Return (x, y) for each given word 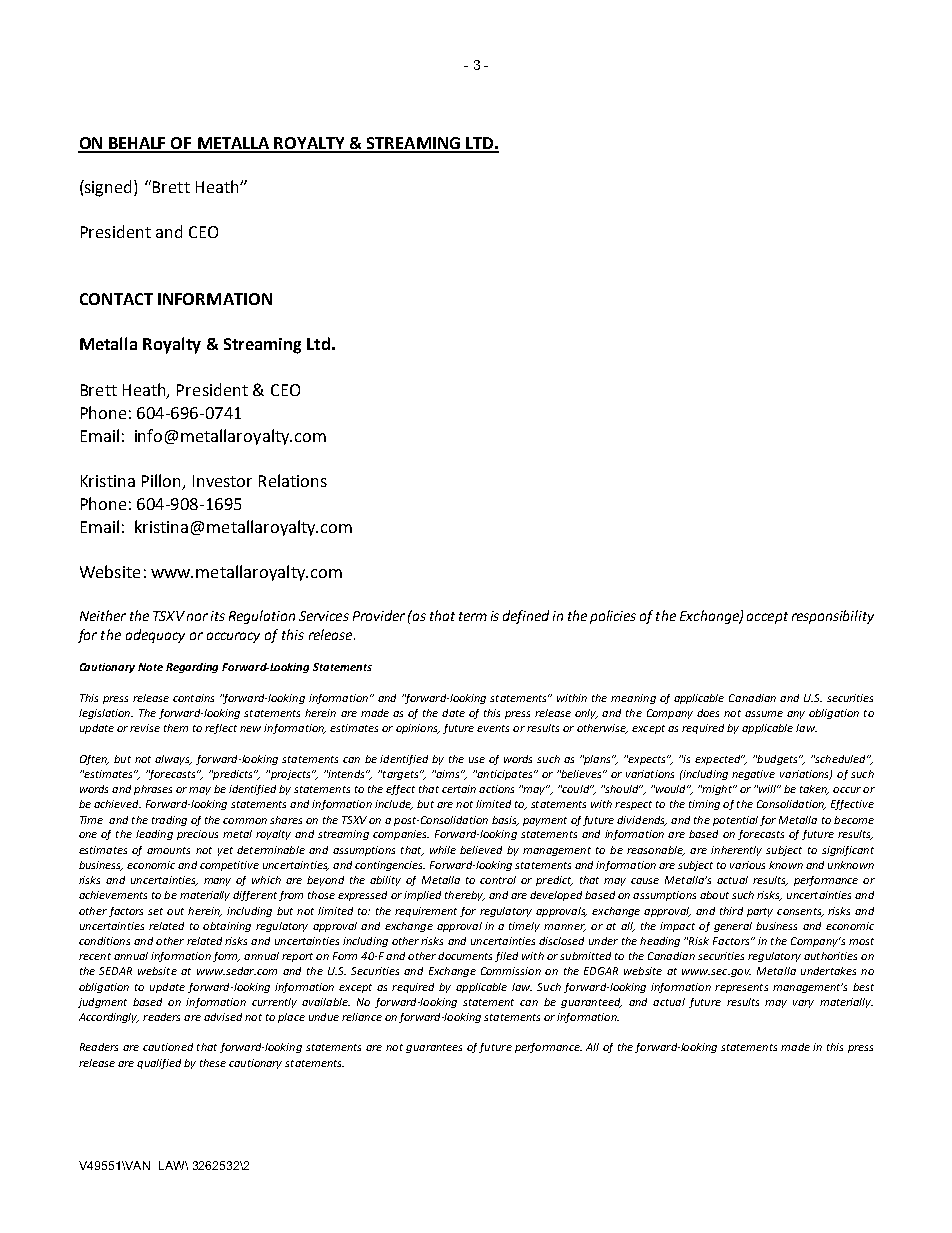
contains (193, 698)
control (498, 880)
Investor (222, 481)
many (217, 882)
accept (767, 618)
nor (197, 617)
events (493, 728)
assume (764, 714)
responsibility (833, 617)
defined (526, 617)
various (747, 865)
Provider (379, 615)
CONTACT (116, 299)
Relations (293, 480)
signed (109, 188)
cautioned (168, 1047)
